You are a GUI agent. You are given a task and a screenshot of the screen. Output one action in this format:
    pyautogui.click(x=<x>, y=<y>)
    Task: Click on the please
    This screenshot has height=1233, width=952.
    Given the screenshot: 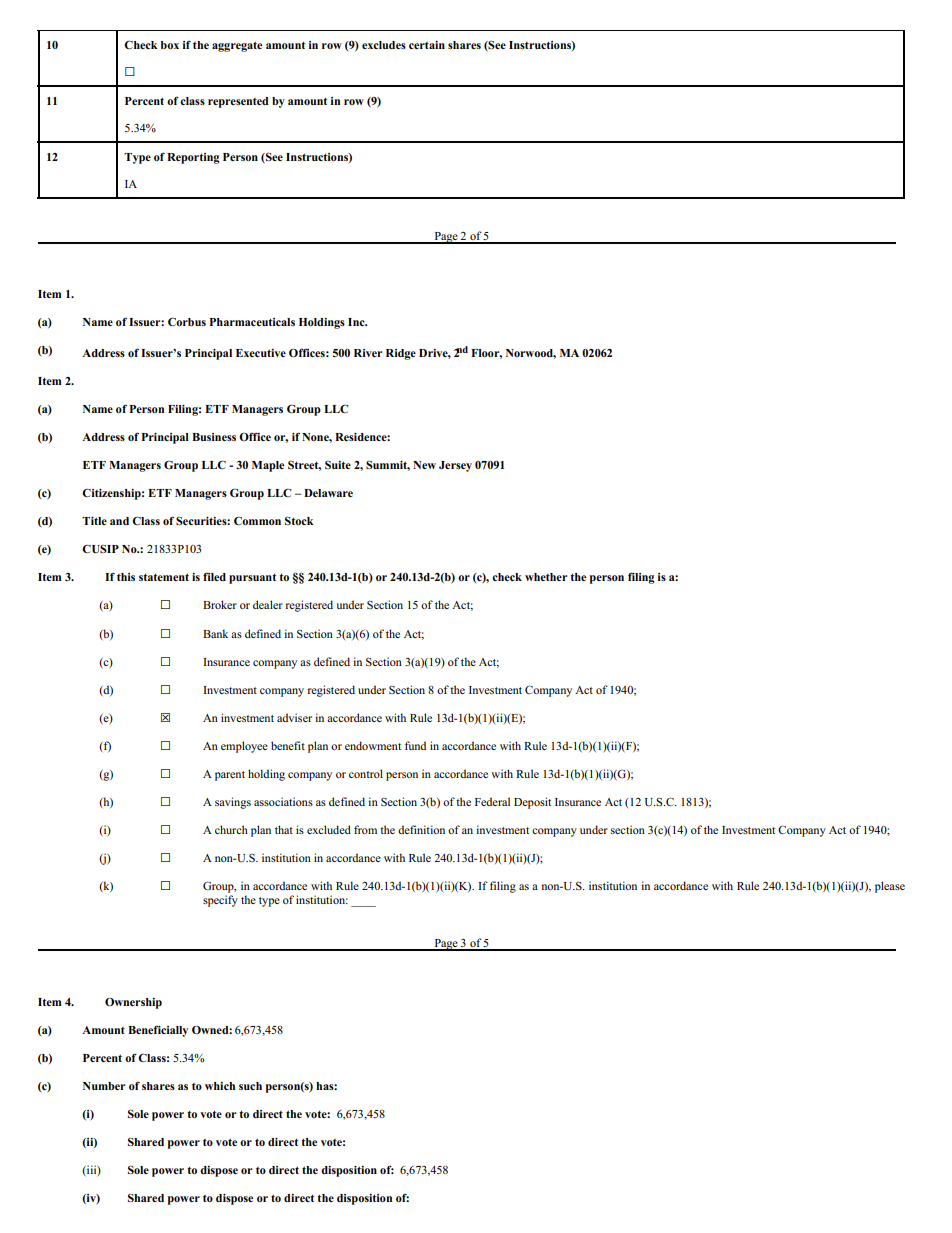 What is the action you would take?
    pyautogui.click(x=890, y=887)
